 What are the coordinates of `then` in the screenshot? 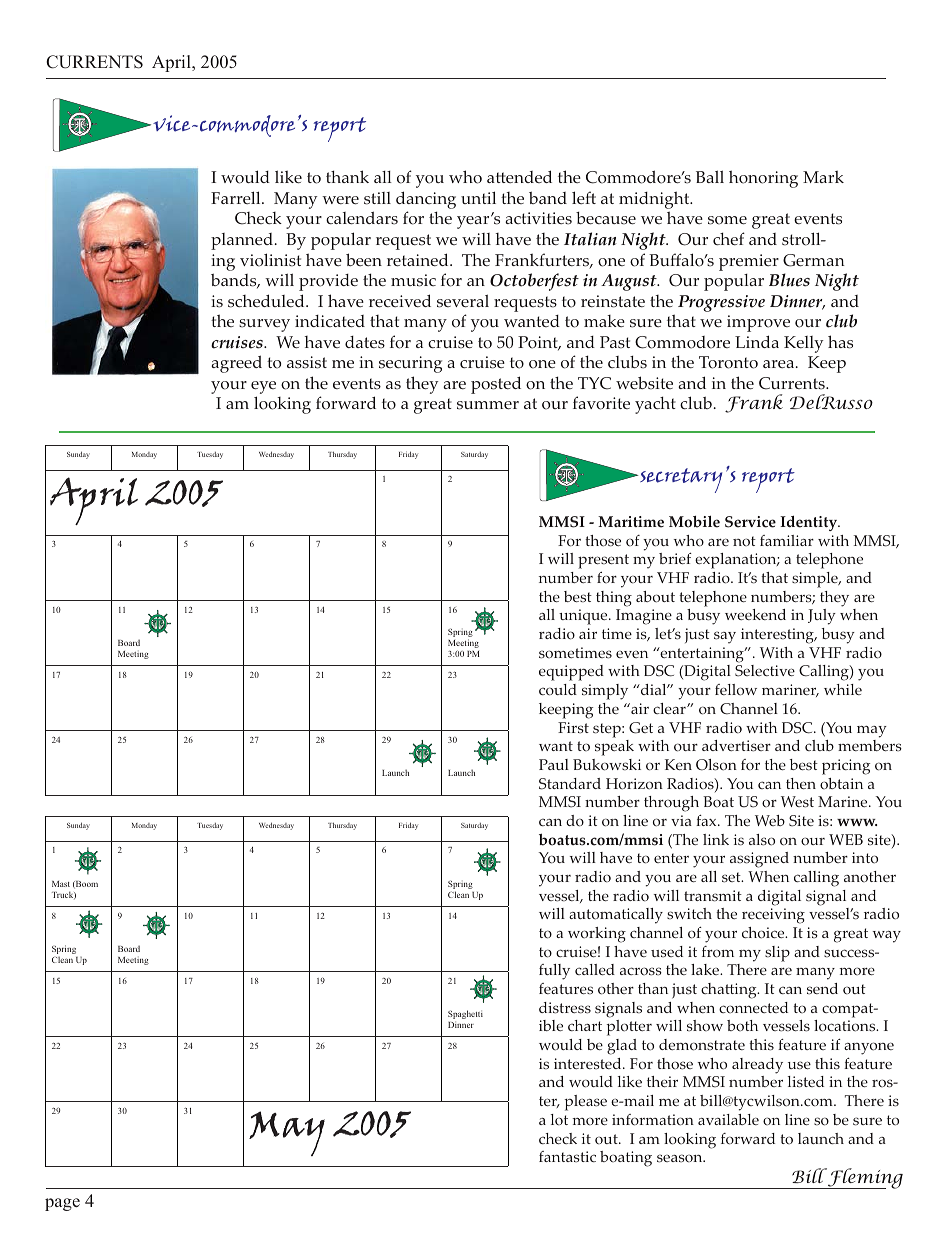 It's located at (801, 783).
